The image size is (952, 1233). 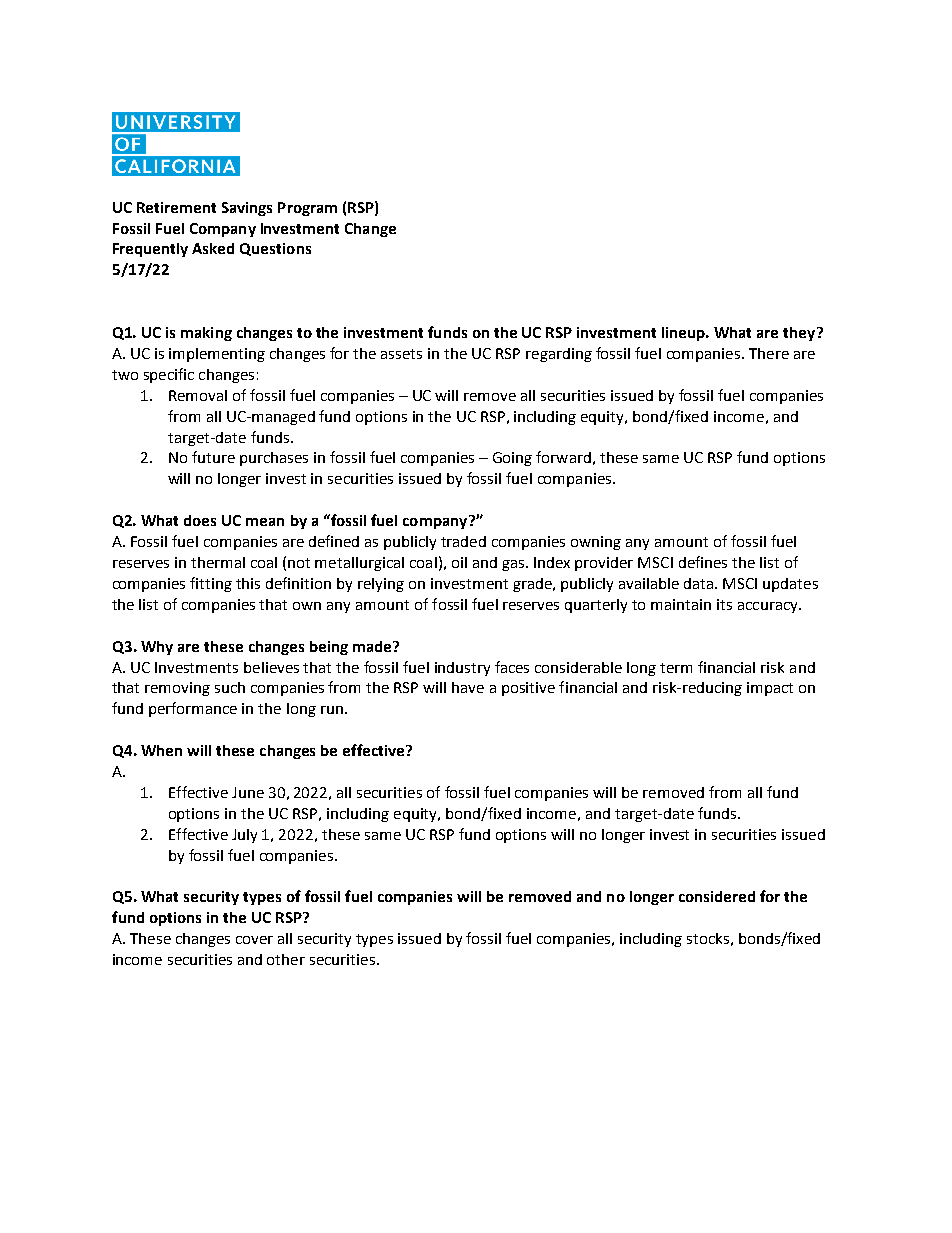 What do you see at coordinates (217, 355) in the document?
I see `implementing` at bounding box center [217, 355].
